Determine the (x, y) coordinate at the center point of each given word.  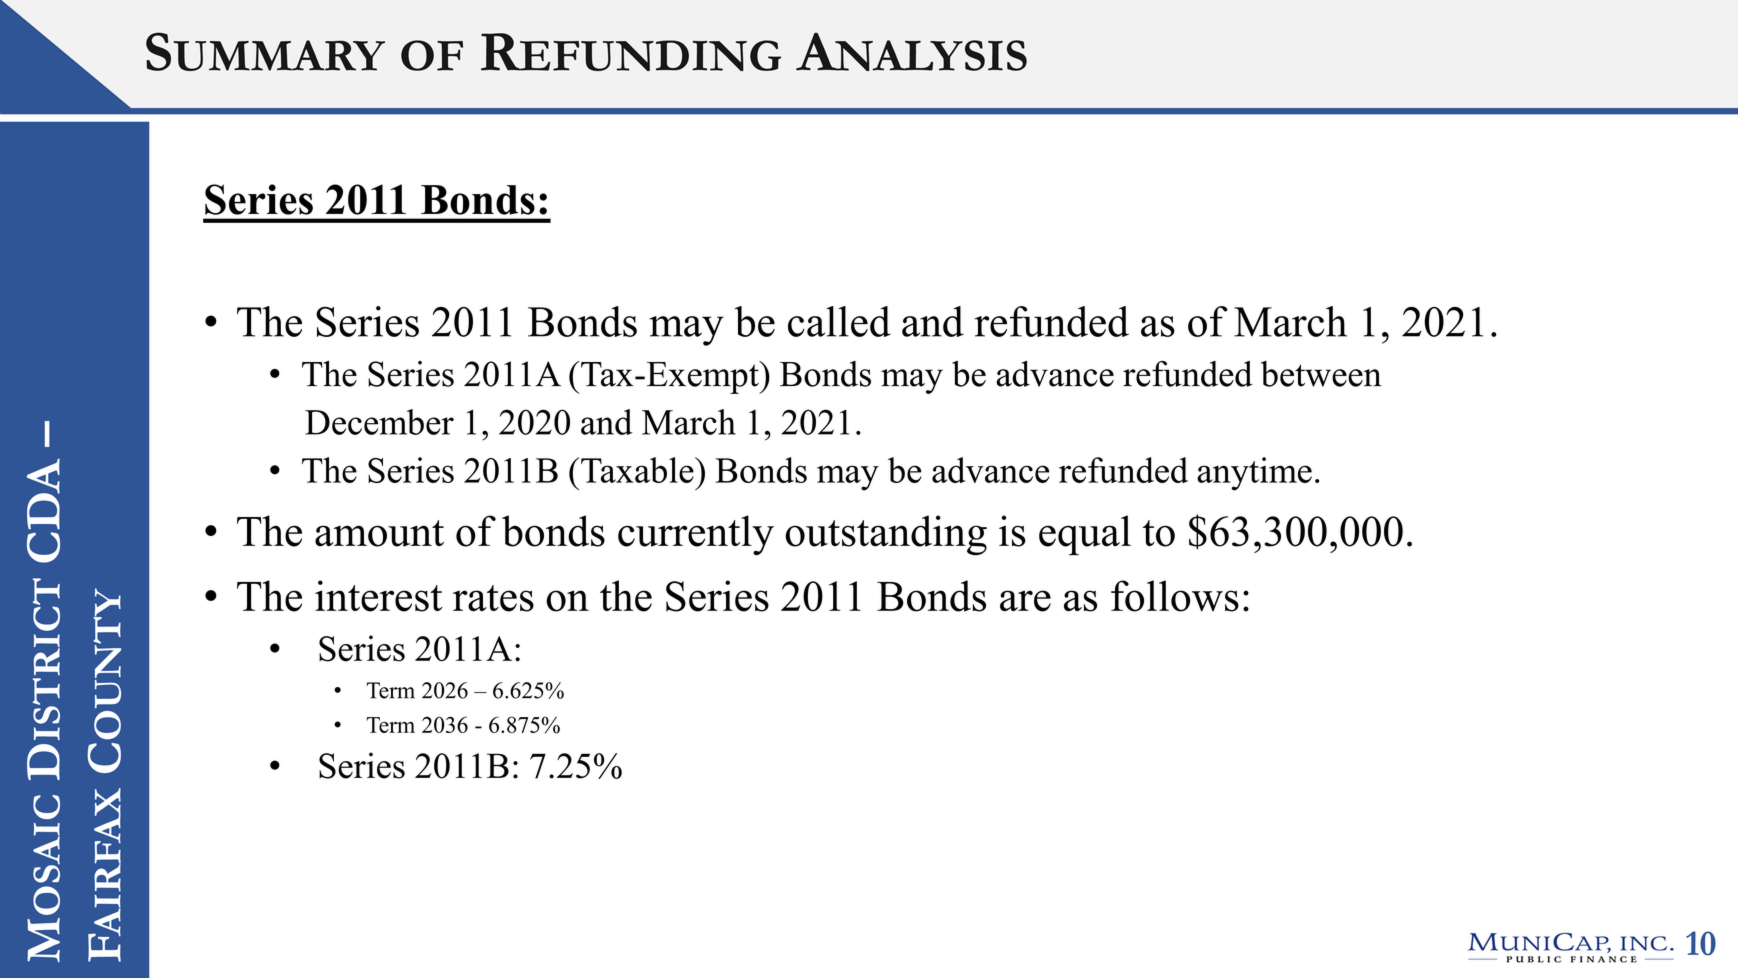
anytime (1254, 474)
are (1025, 601)
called (839, 321)
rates (493, 598)
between (1321, 374)
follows (1175, 596)
